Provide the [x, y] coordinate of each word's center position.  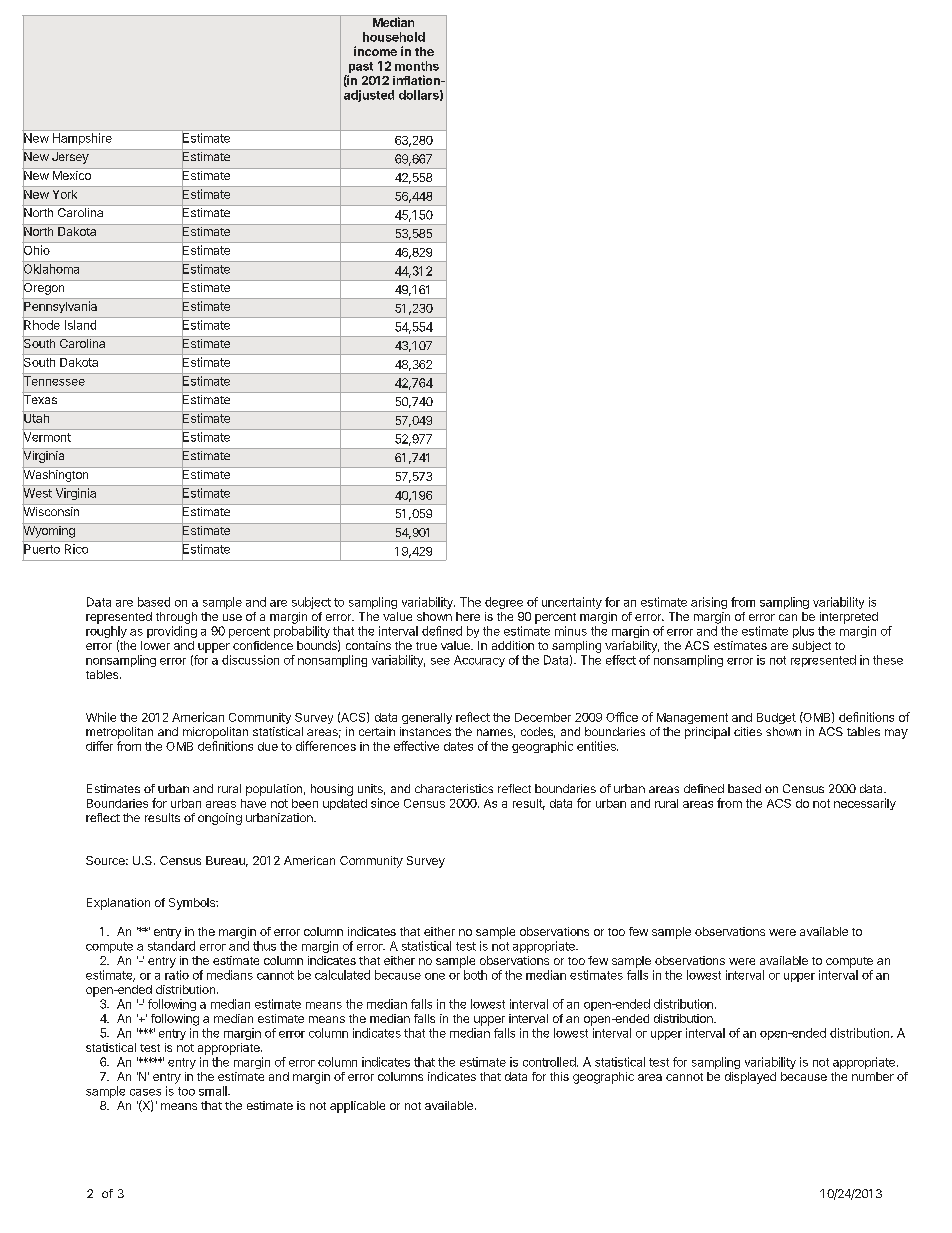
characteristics [454, 788]
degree [504, 603]
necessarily [865, 804]
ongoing [220, 819]
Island [80, 325]
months [417, 66]
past [359, 69]
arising [709, 603]
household [394, 37]
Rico [76, 549]
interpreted [849, 618]
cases [145, 1092]
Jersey [70, 158]
